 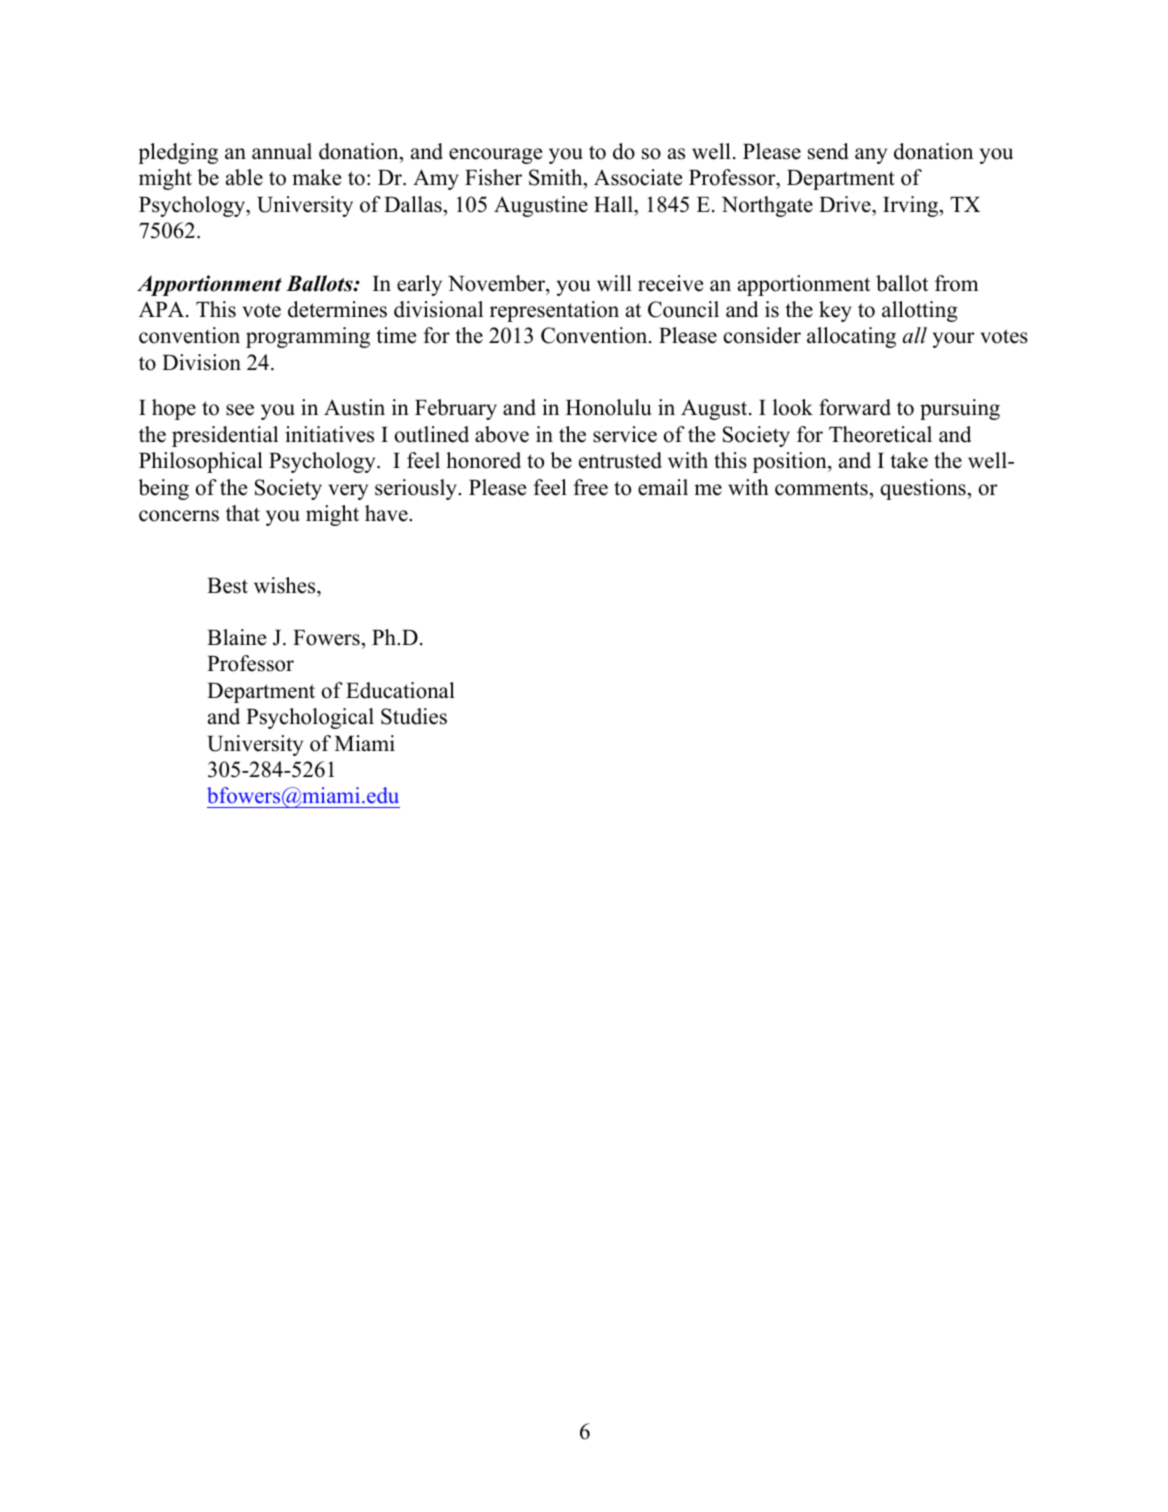 I want to click on able, so click(x=244, y=177).
